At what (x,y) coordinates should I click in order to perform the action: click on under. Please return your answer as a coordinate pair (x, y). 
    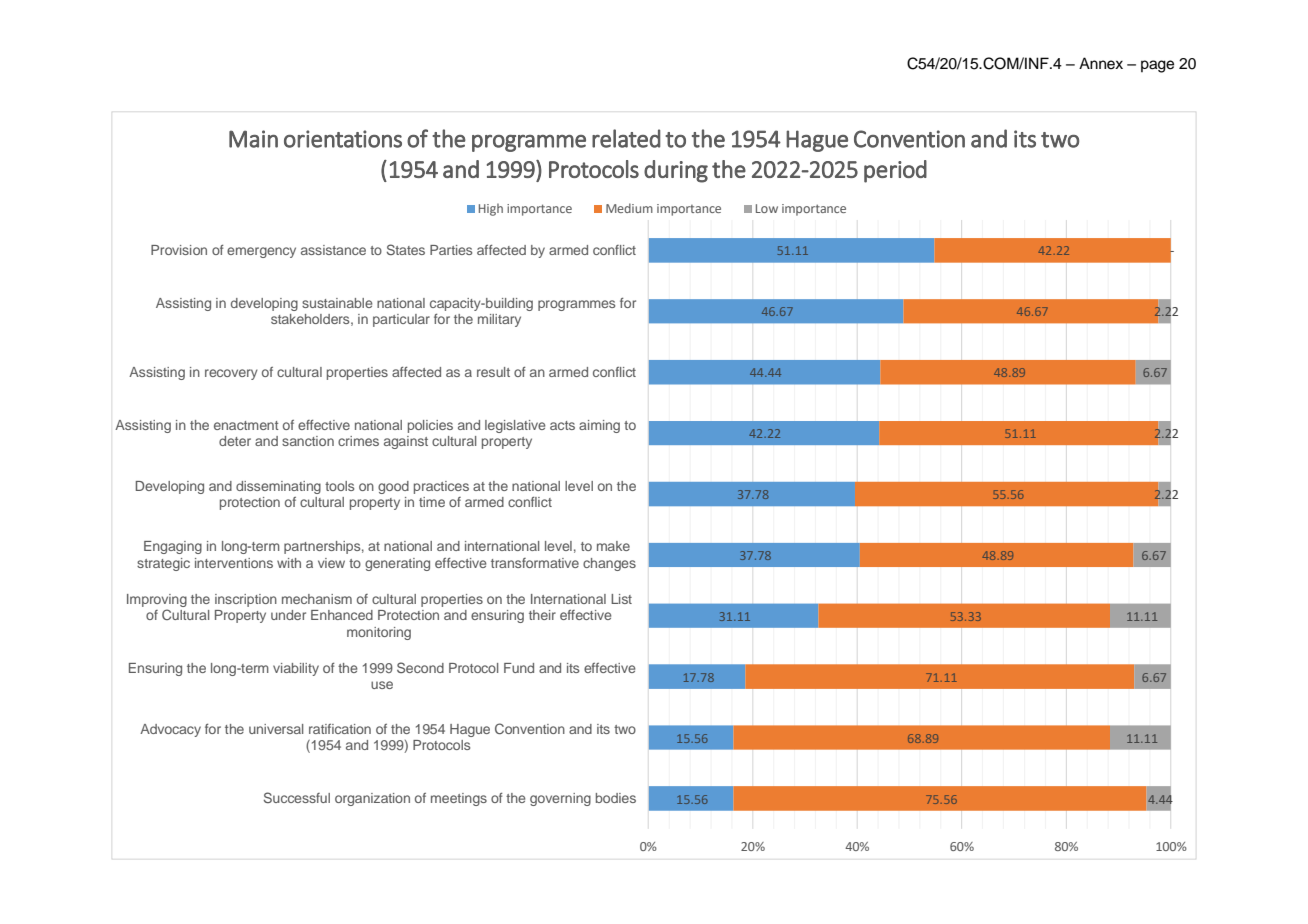
    Looking at the image, I should click on (288, 615).
